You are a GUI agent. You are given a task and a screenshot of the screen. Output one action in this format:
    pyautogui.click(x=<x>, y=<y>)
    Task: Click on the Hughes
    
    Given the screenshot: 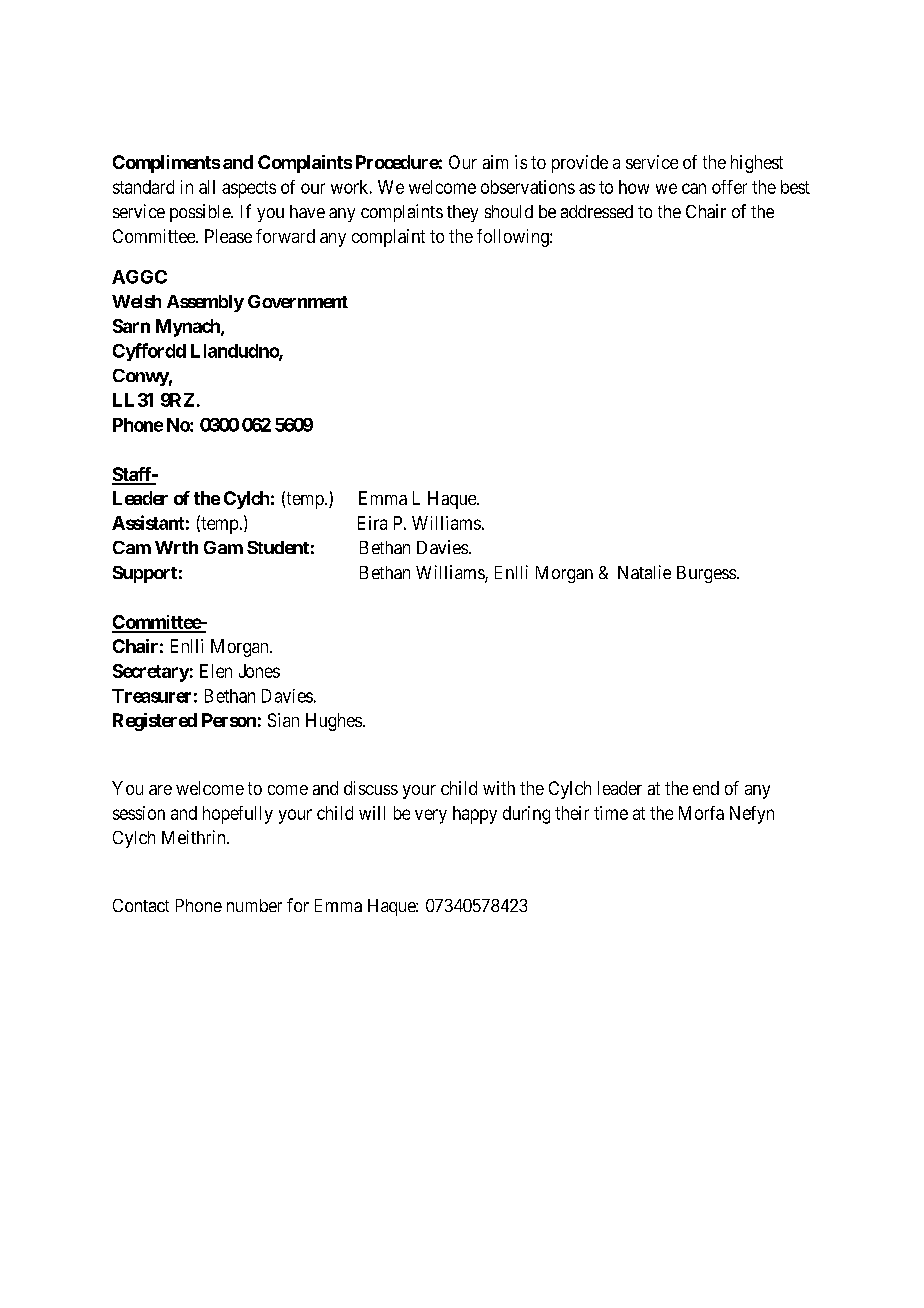 What is the action you would take?
    pyautogui.click(x=334, y=722)
